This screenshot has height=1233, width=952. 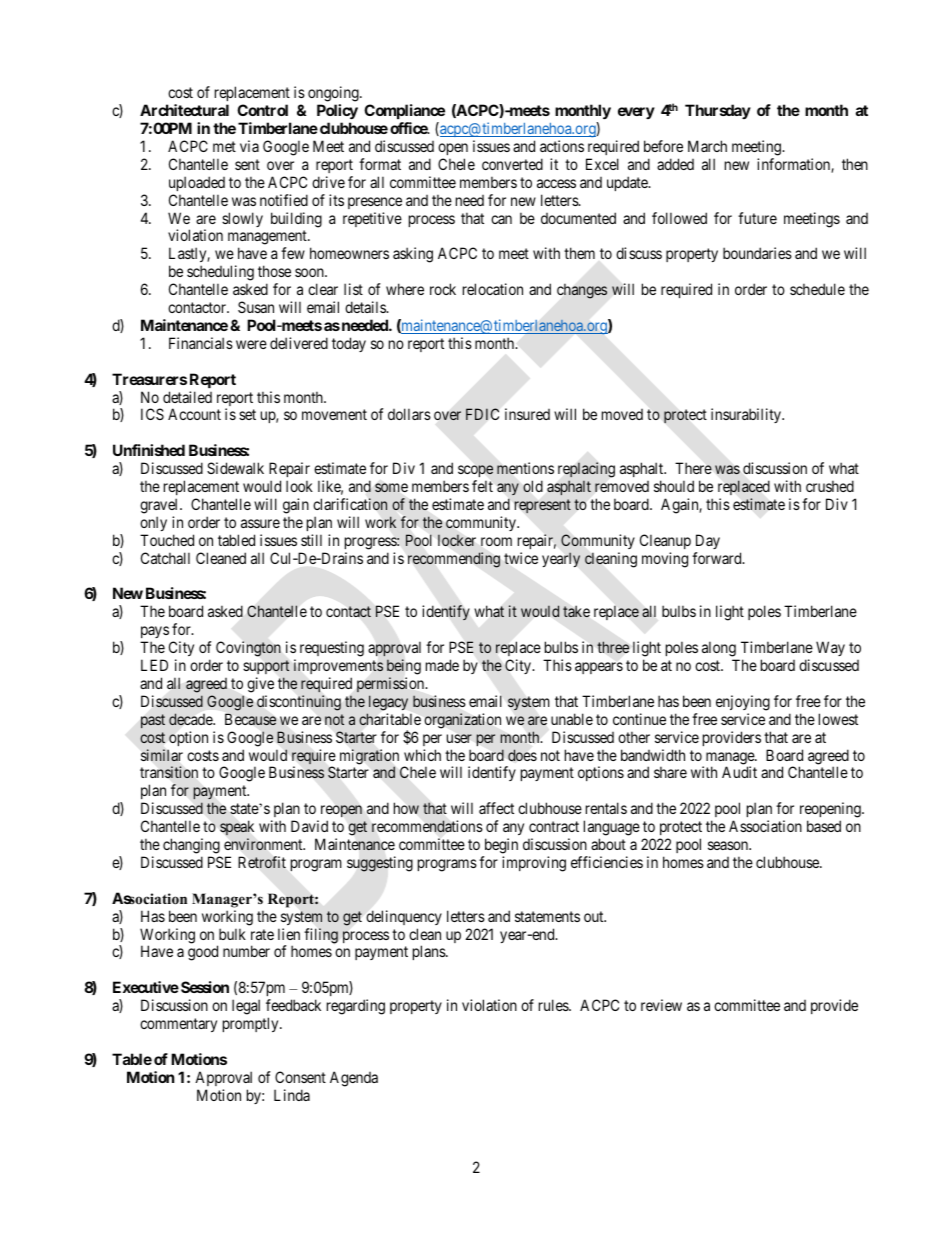 I want to click on schedule, so click(x=817, y=289).
